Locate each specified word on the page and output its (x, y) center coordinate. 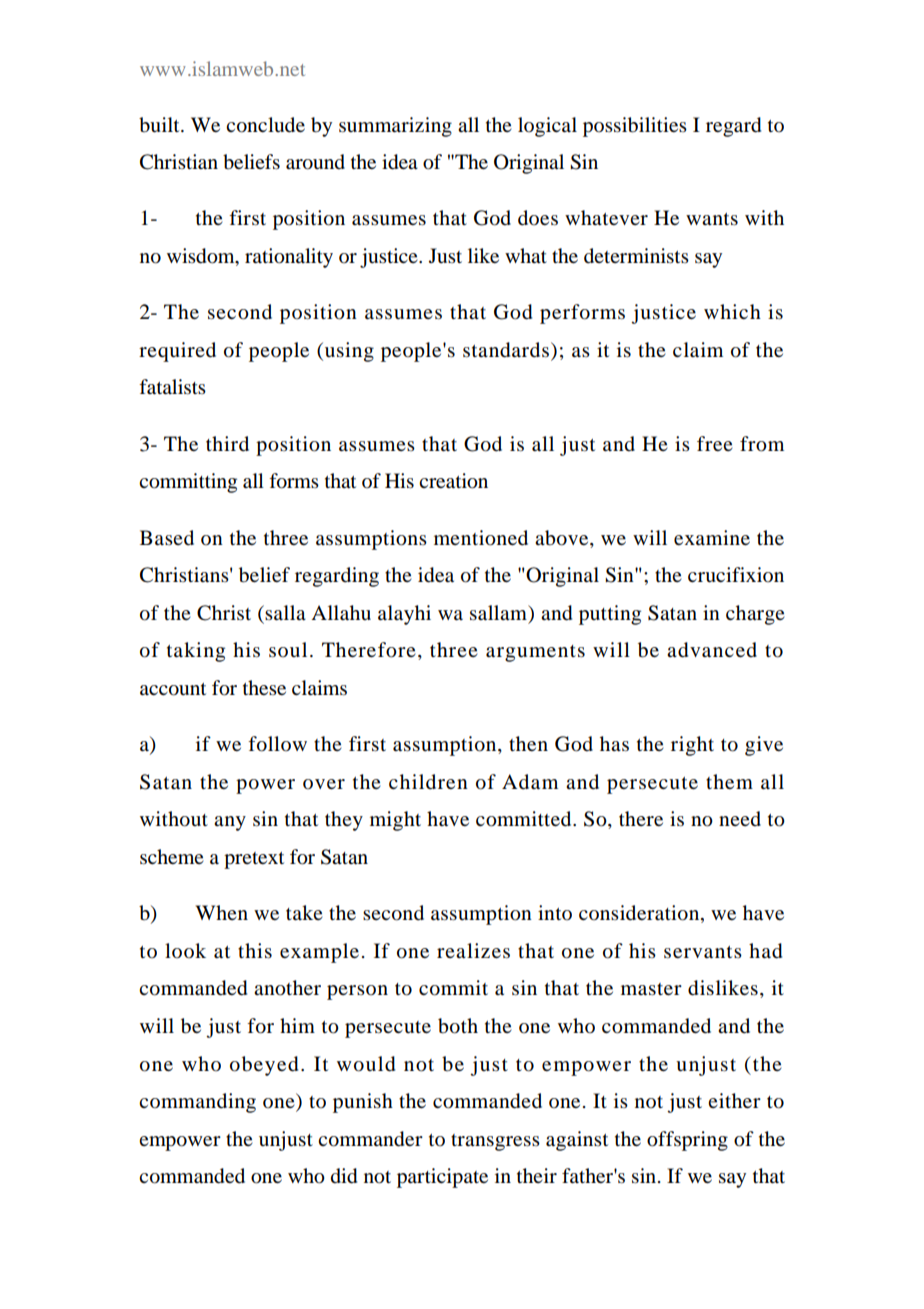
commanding (197, 1103)
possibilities (635, 127)
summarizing (395, 127)
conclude (265, 125)
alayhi (404, 615)
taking (196, 652)
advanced (712, 650)
